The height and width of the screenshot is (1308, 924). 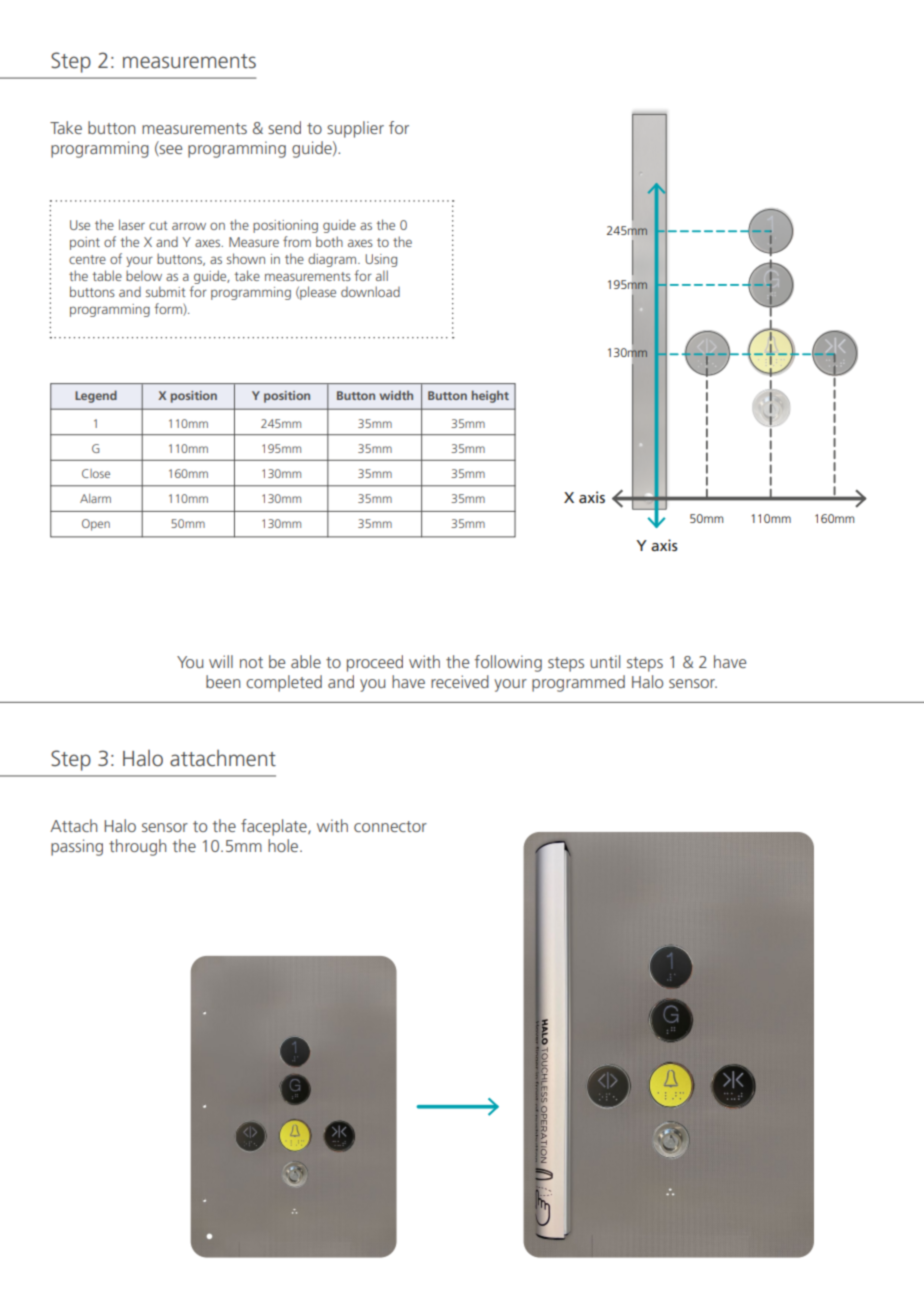 What do you see at coordinates (96, 525) in the screenshot?
I see `Open` at bounding box center [96, 525].
